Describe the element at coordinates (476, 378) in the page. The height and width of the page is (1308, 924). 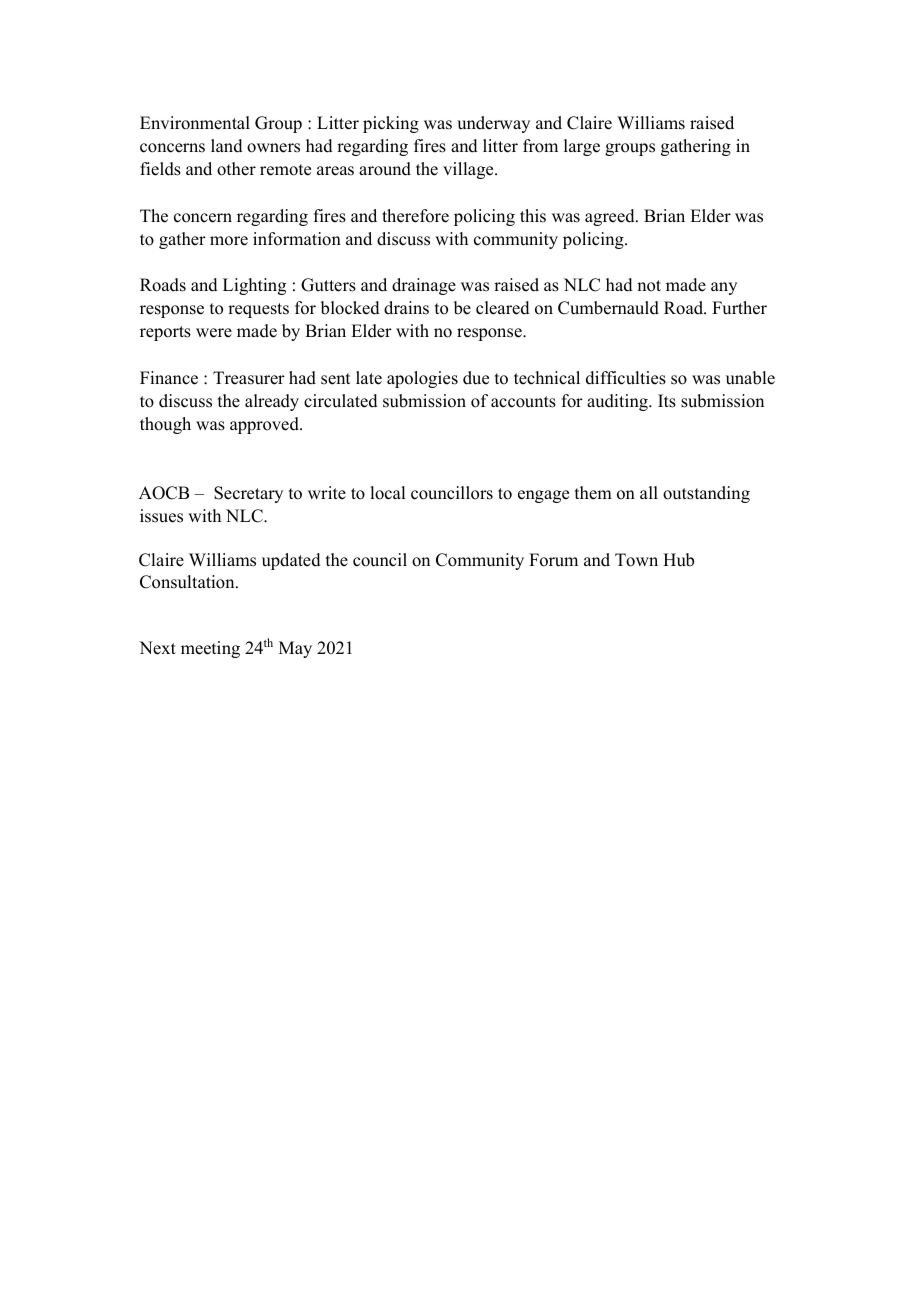
I see `due` at that location.
